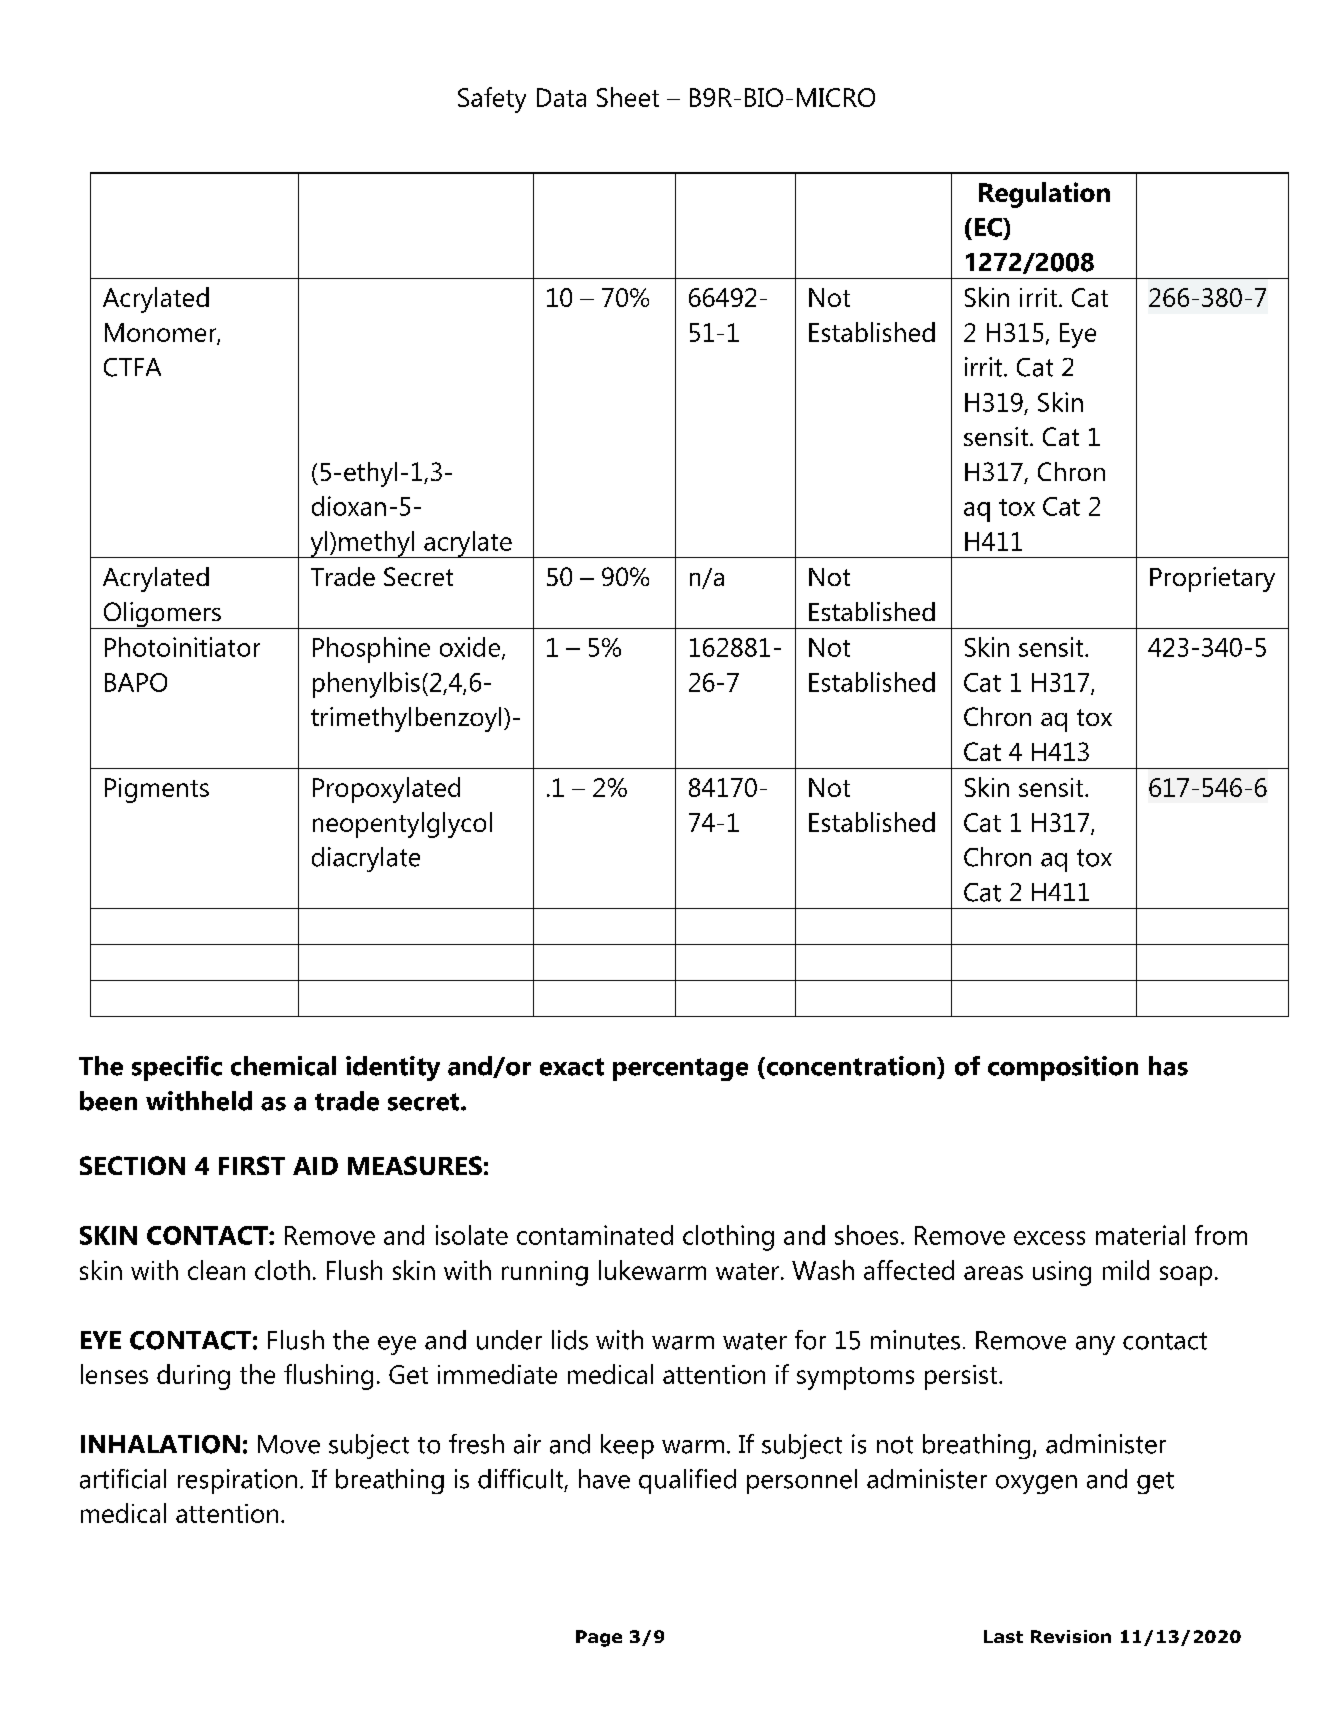 The image size is (1333, 1725). Describe the element at coordinates (599, 1638) in the screenshot. I see `Page` at that location.
